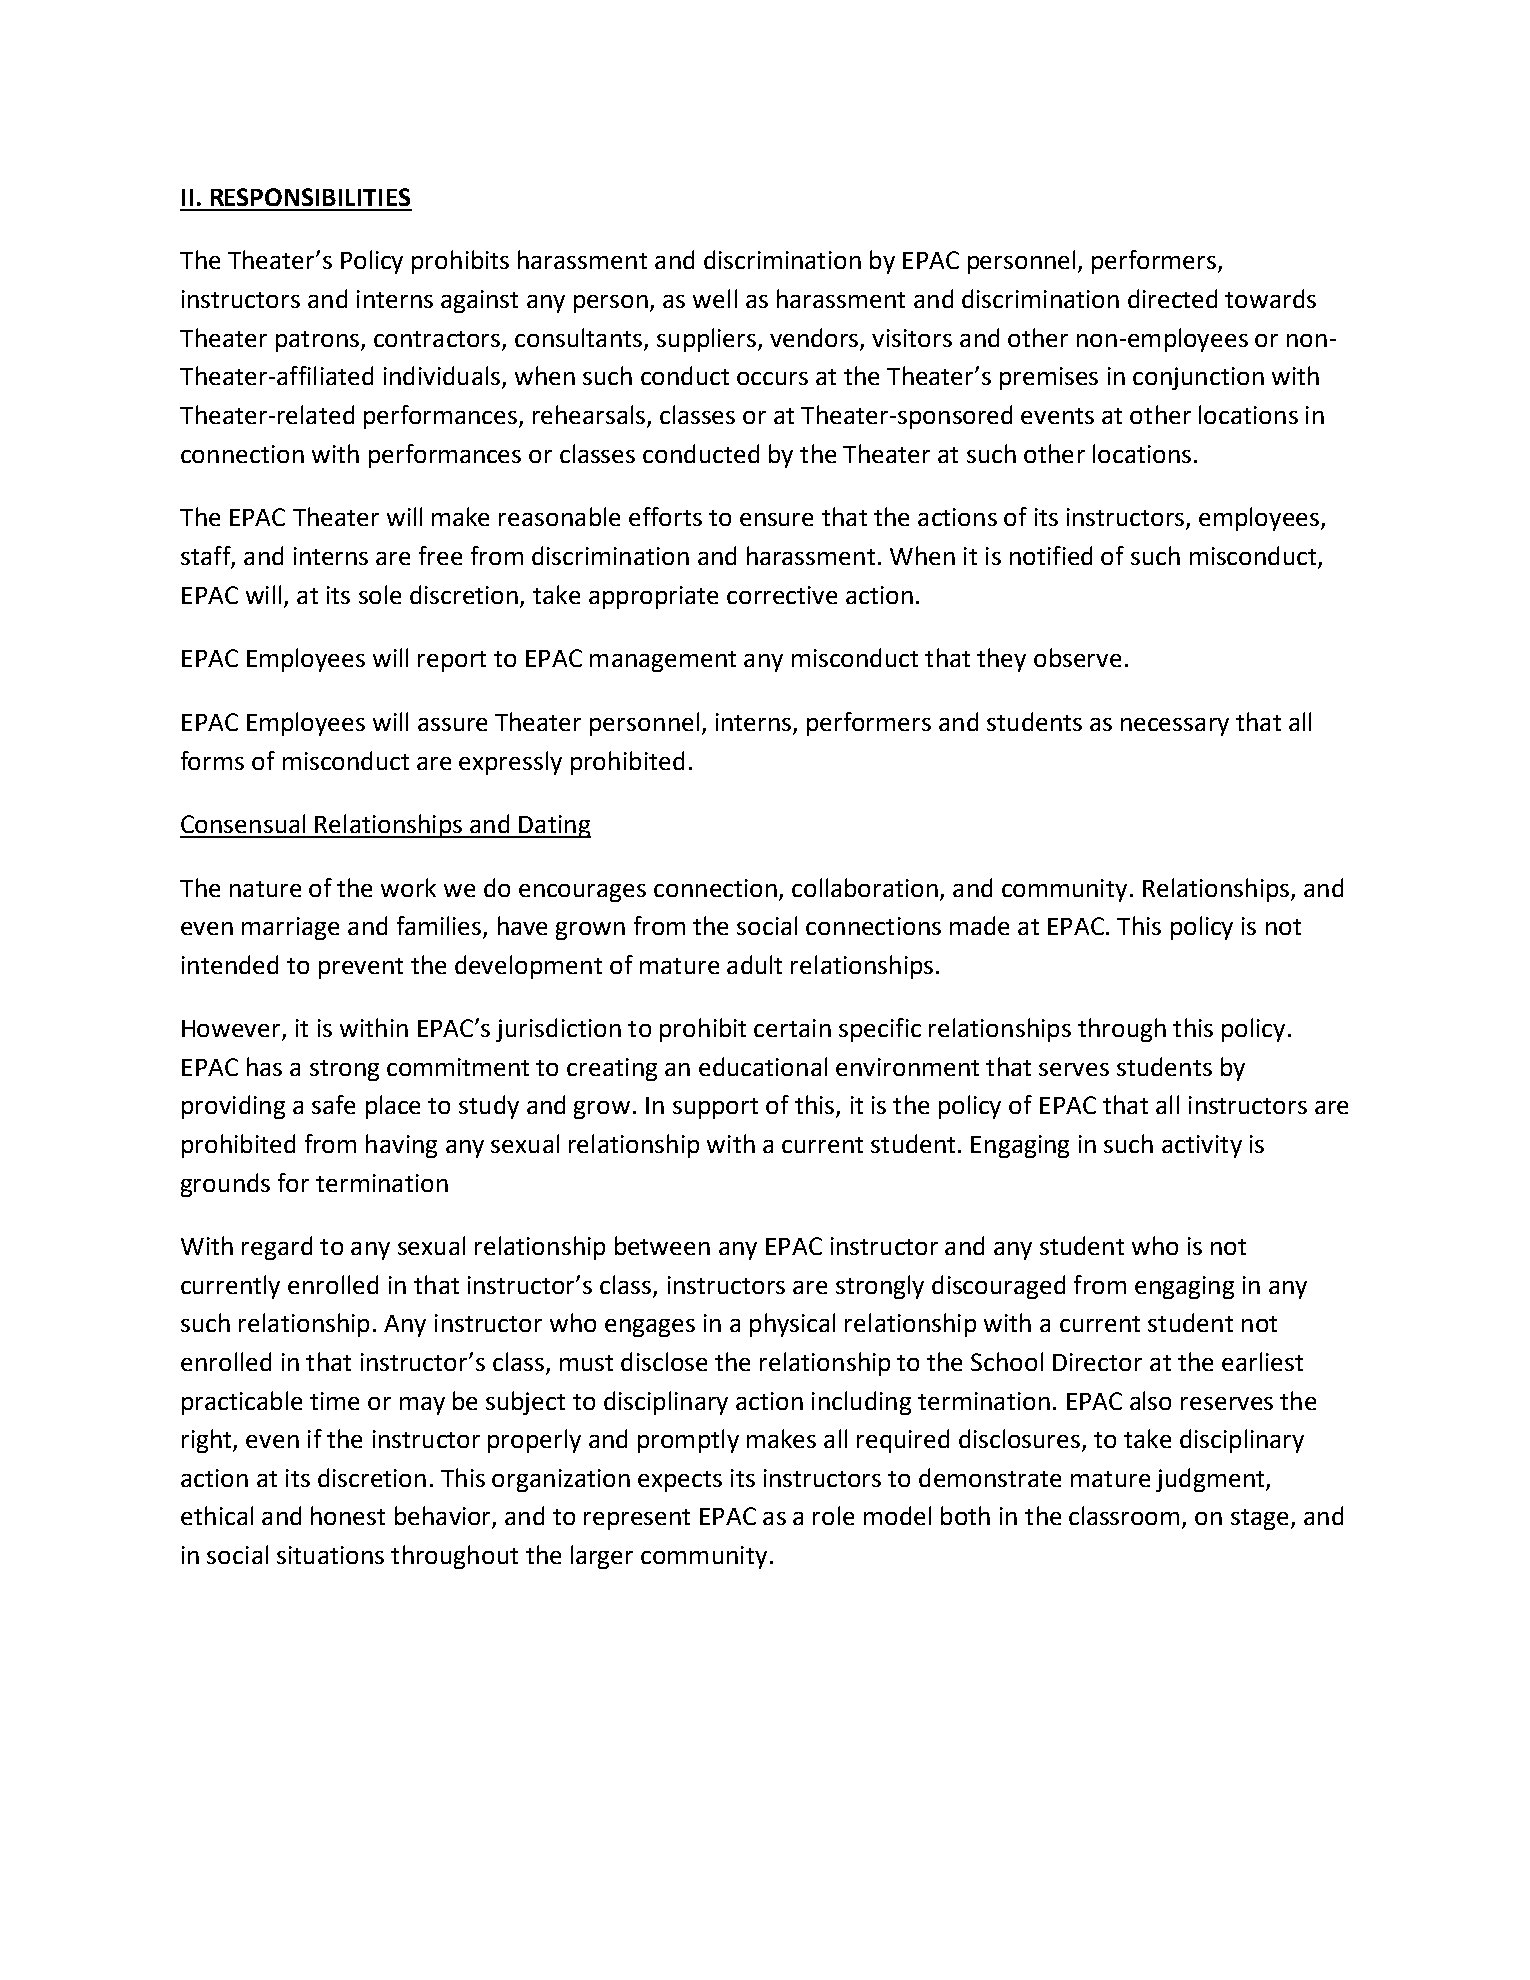 The height and width of the screenshot is (1980, 1530). What do you see at coordinates (979, 925) in the screenshot?
I see `made` at bounding box center [979, 925].
